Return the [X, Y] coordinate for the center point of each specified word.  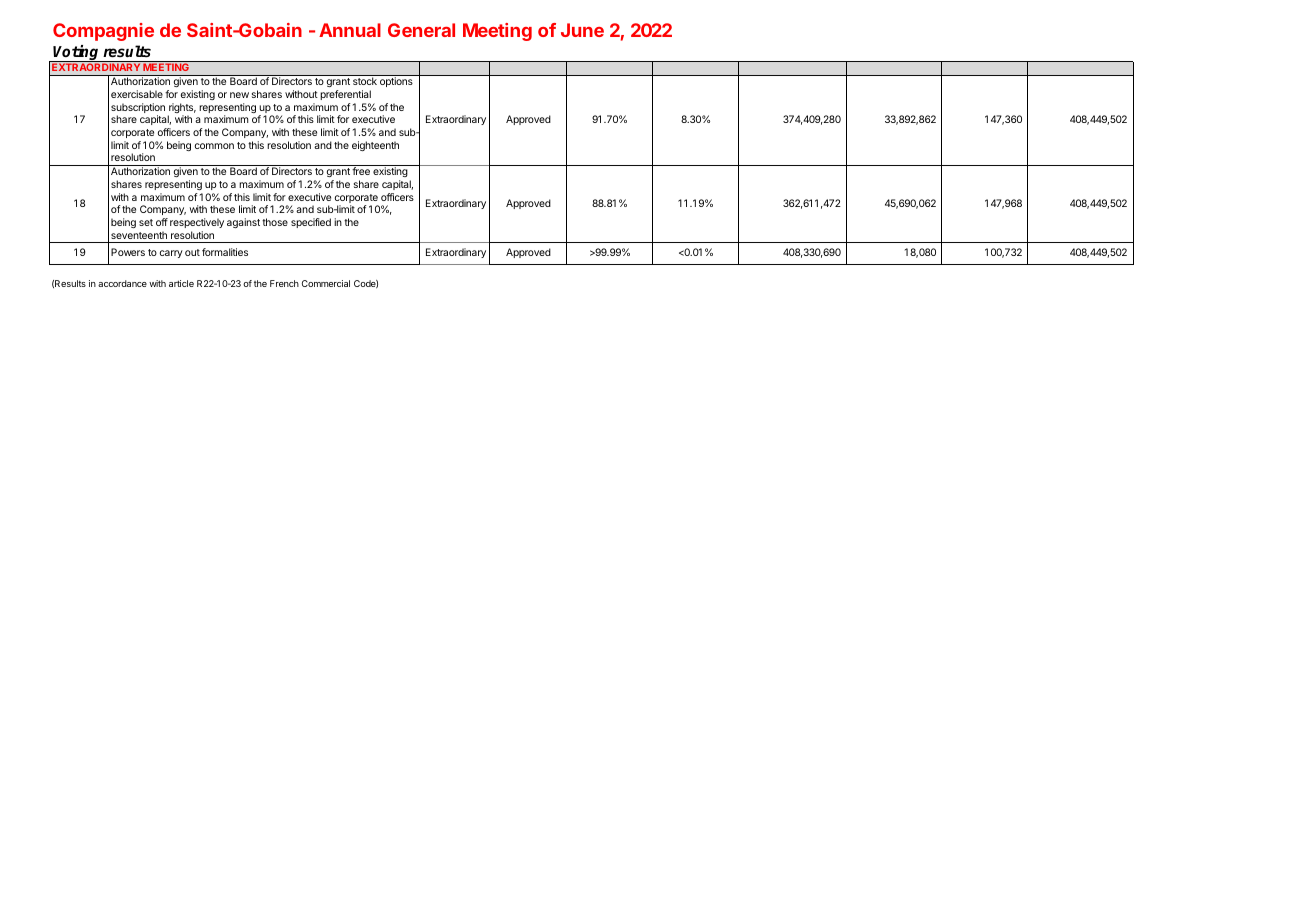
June [582, 30]
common [214, 146]
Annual [350, 30]
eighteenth [375, 146]
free [361, 171]
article [181, 283]
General [421, 30]
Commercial [326, 283]
